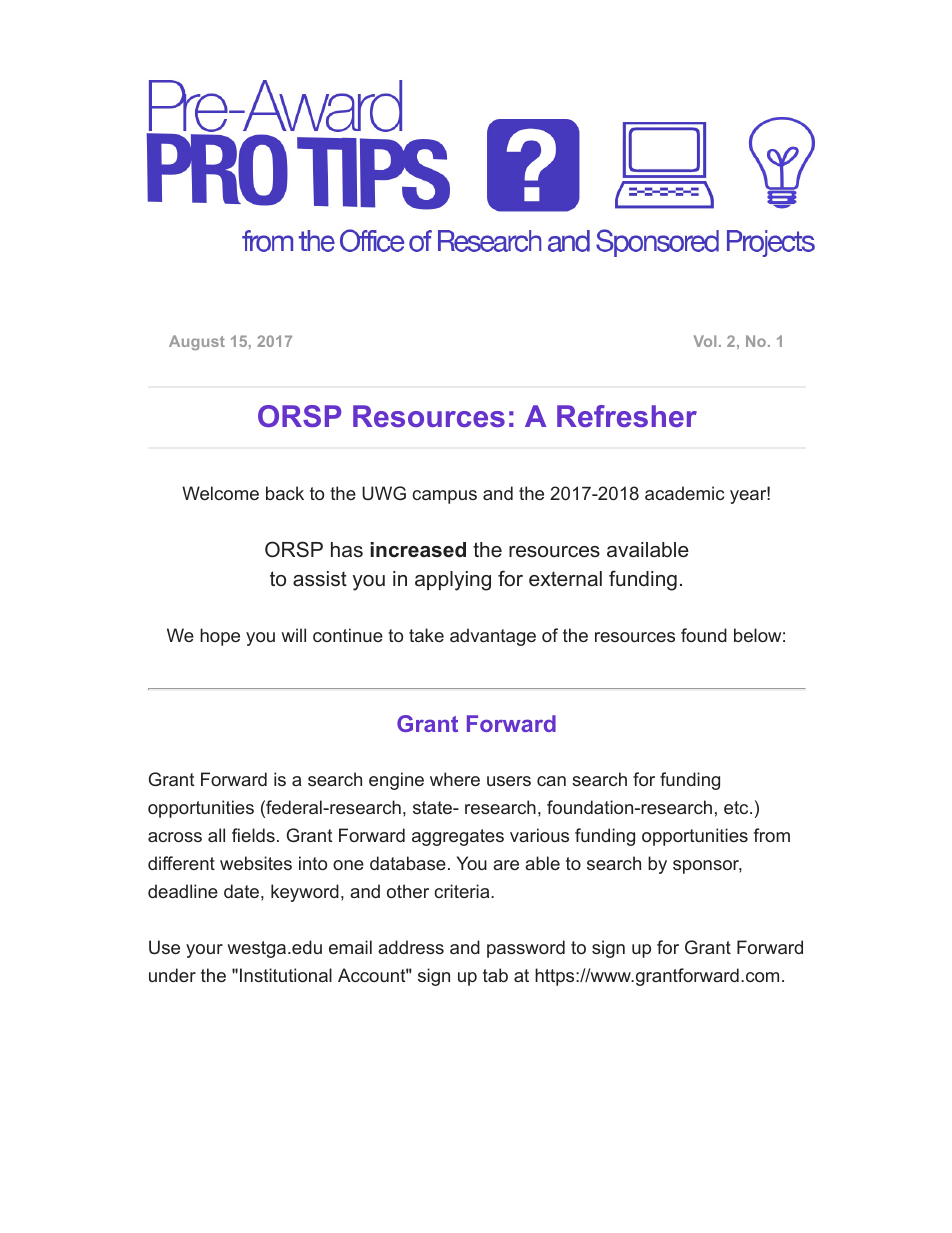 This screenshot has width=952, height=1233. Describe the element at coordinates (705, 341) in the screenshot. I see `Vol` at that location.
